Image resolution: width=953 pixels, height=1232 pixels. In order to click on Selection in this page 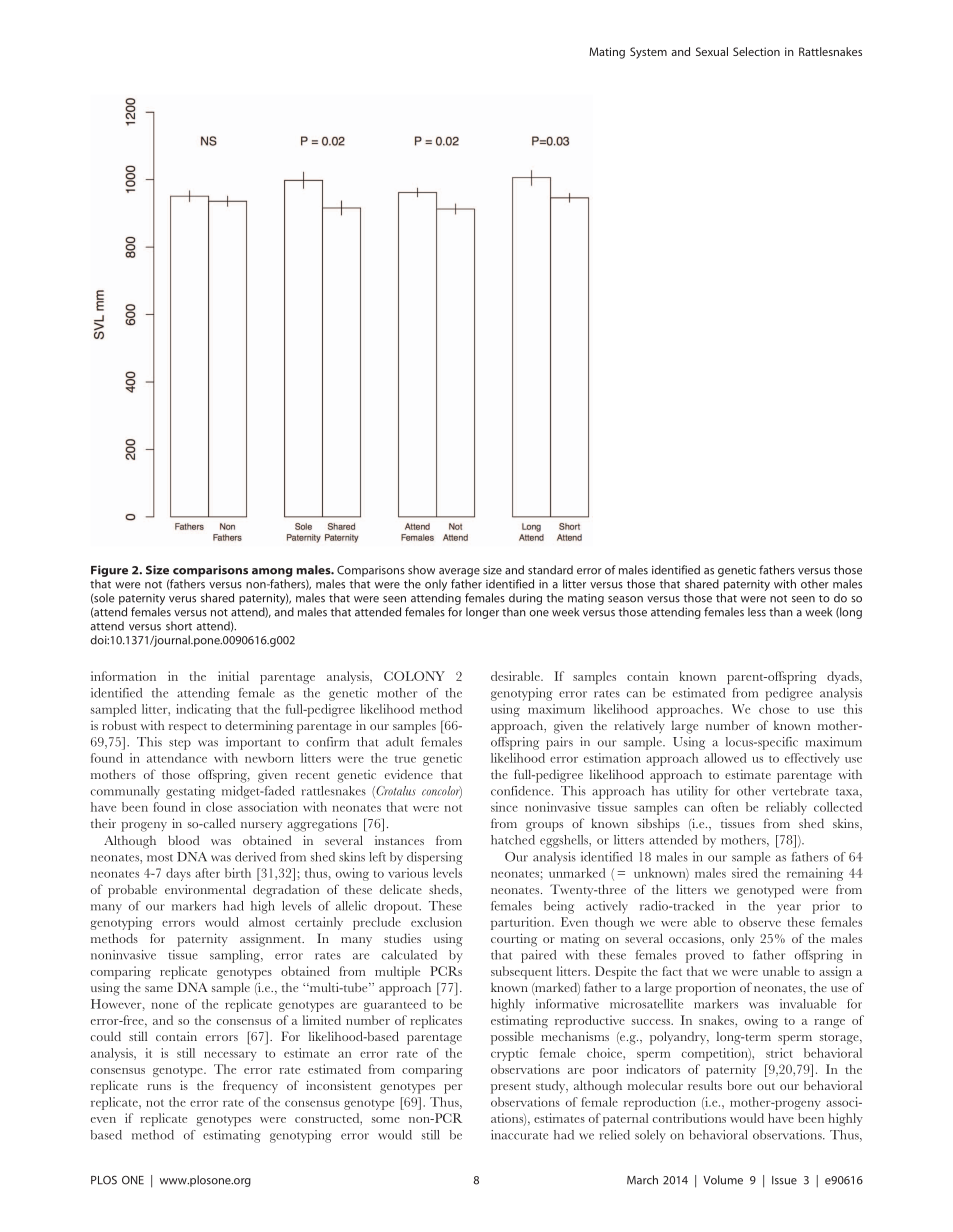, I will do `click(756, 51)`.
